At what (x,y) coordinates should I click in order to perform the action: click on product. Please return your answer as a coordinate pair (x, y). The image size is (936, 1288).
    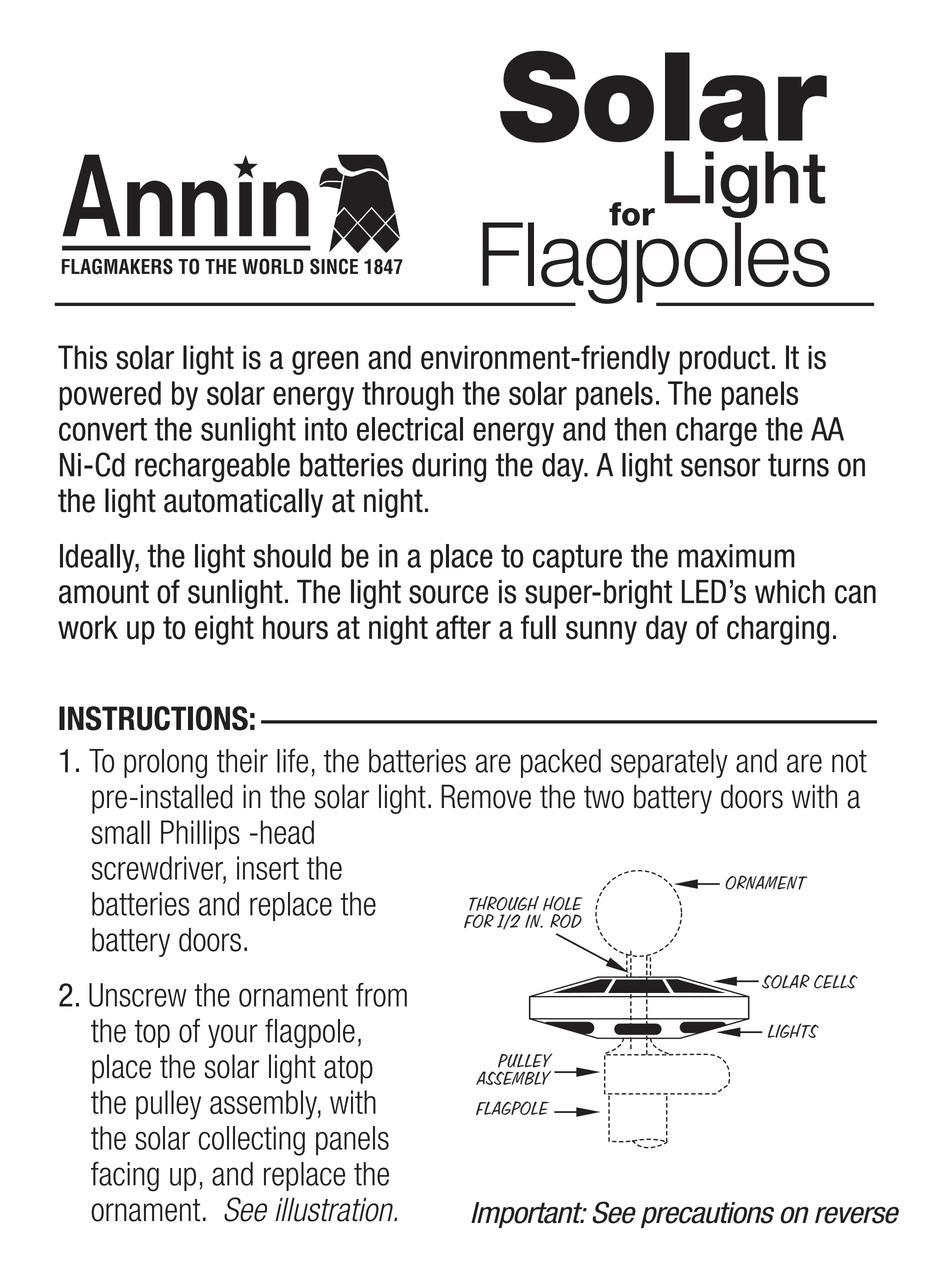
    Looking at the image, I should click on (725, 360).
